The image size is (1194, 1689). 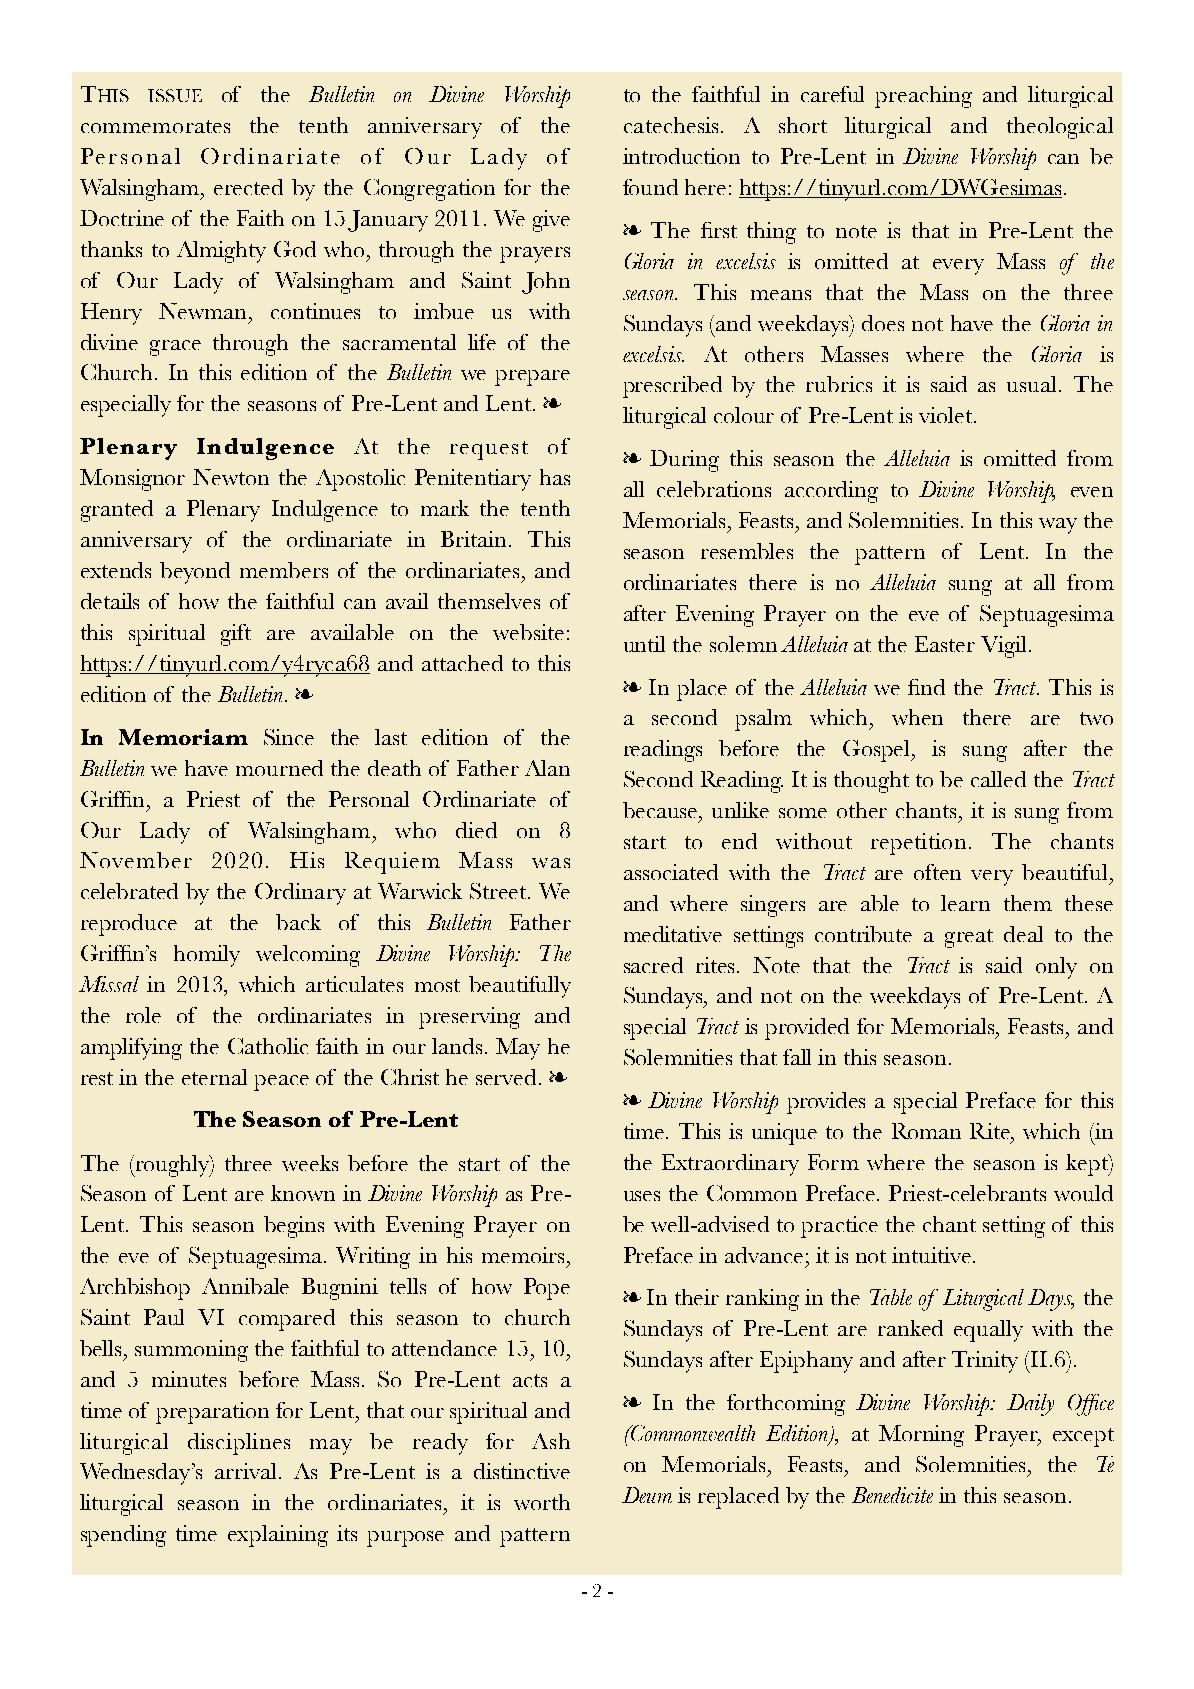 What do you see at coordinates (236, 635) in the page?
I see `gift` at bounding box center [236, 635].
